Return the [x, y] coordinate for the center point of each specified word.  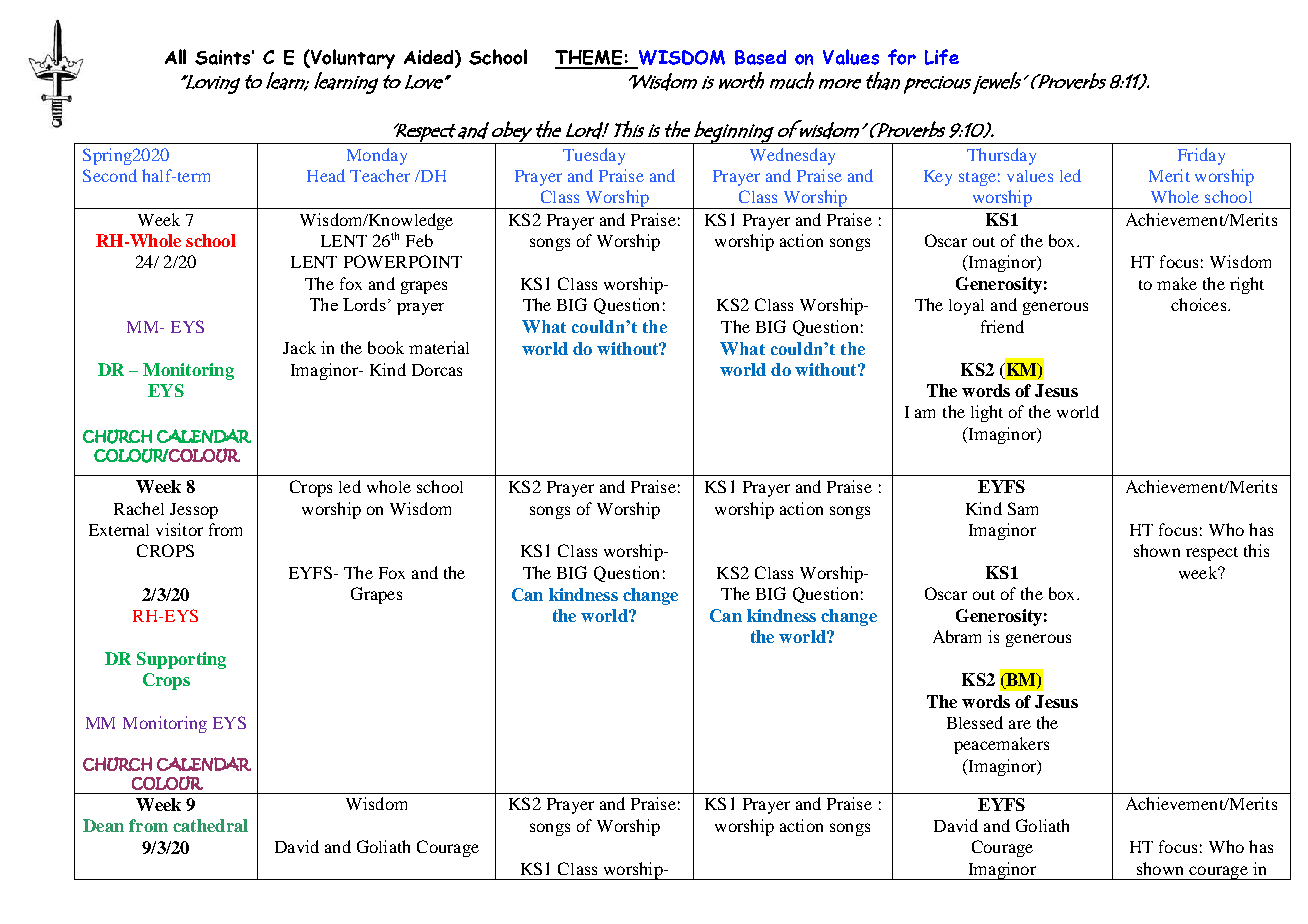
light [987, 413]
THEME [590, 59]
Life [942, 57]
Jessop [194, 511]
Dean [103, 825]
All [175, 56]
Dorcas [437, 370]
